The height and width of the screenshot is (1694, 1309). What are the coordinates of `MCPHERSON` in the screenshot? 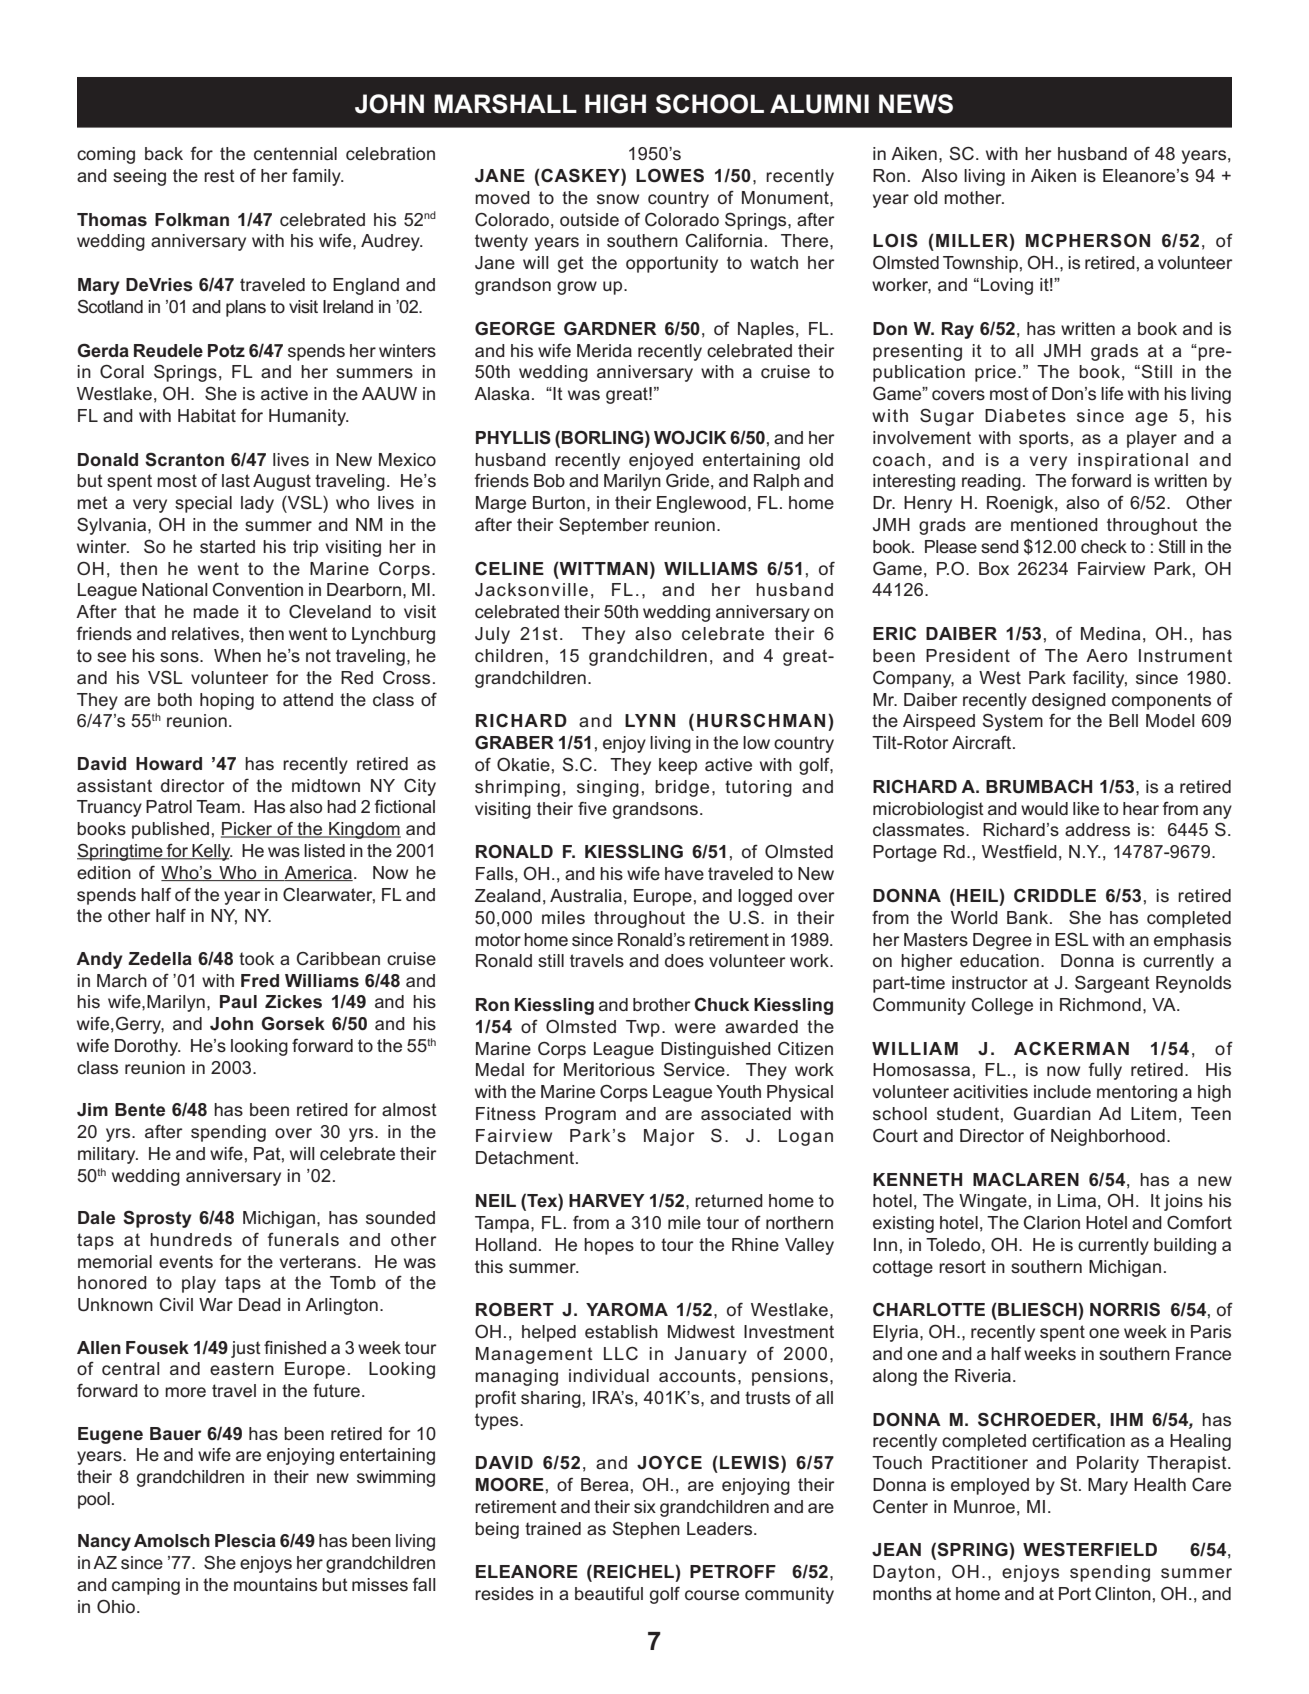 It's located at (1088, 240).
